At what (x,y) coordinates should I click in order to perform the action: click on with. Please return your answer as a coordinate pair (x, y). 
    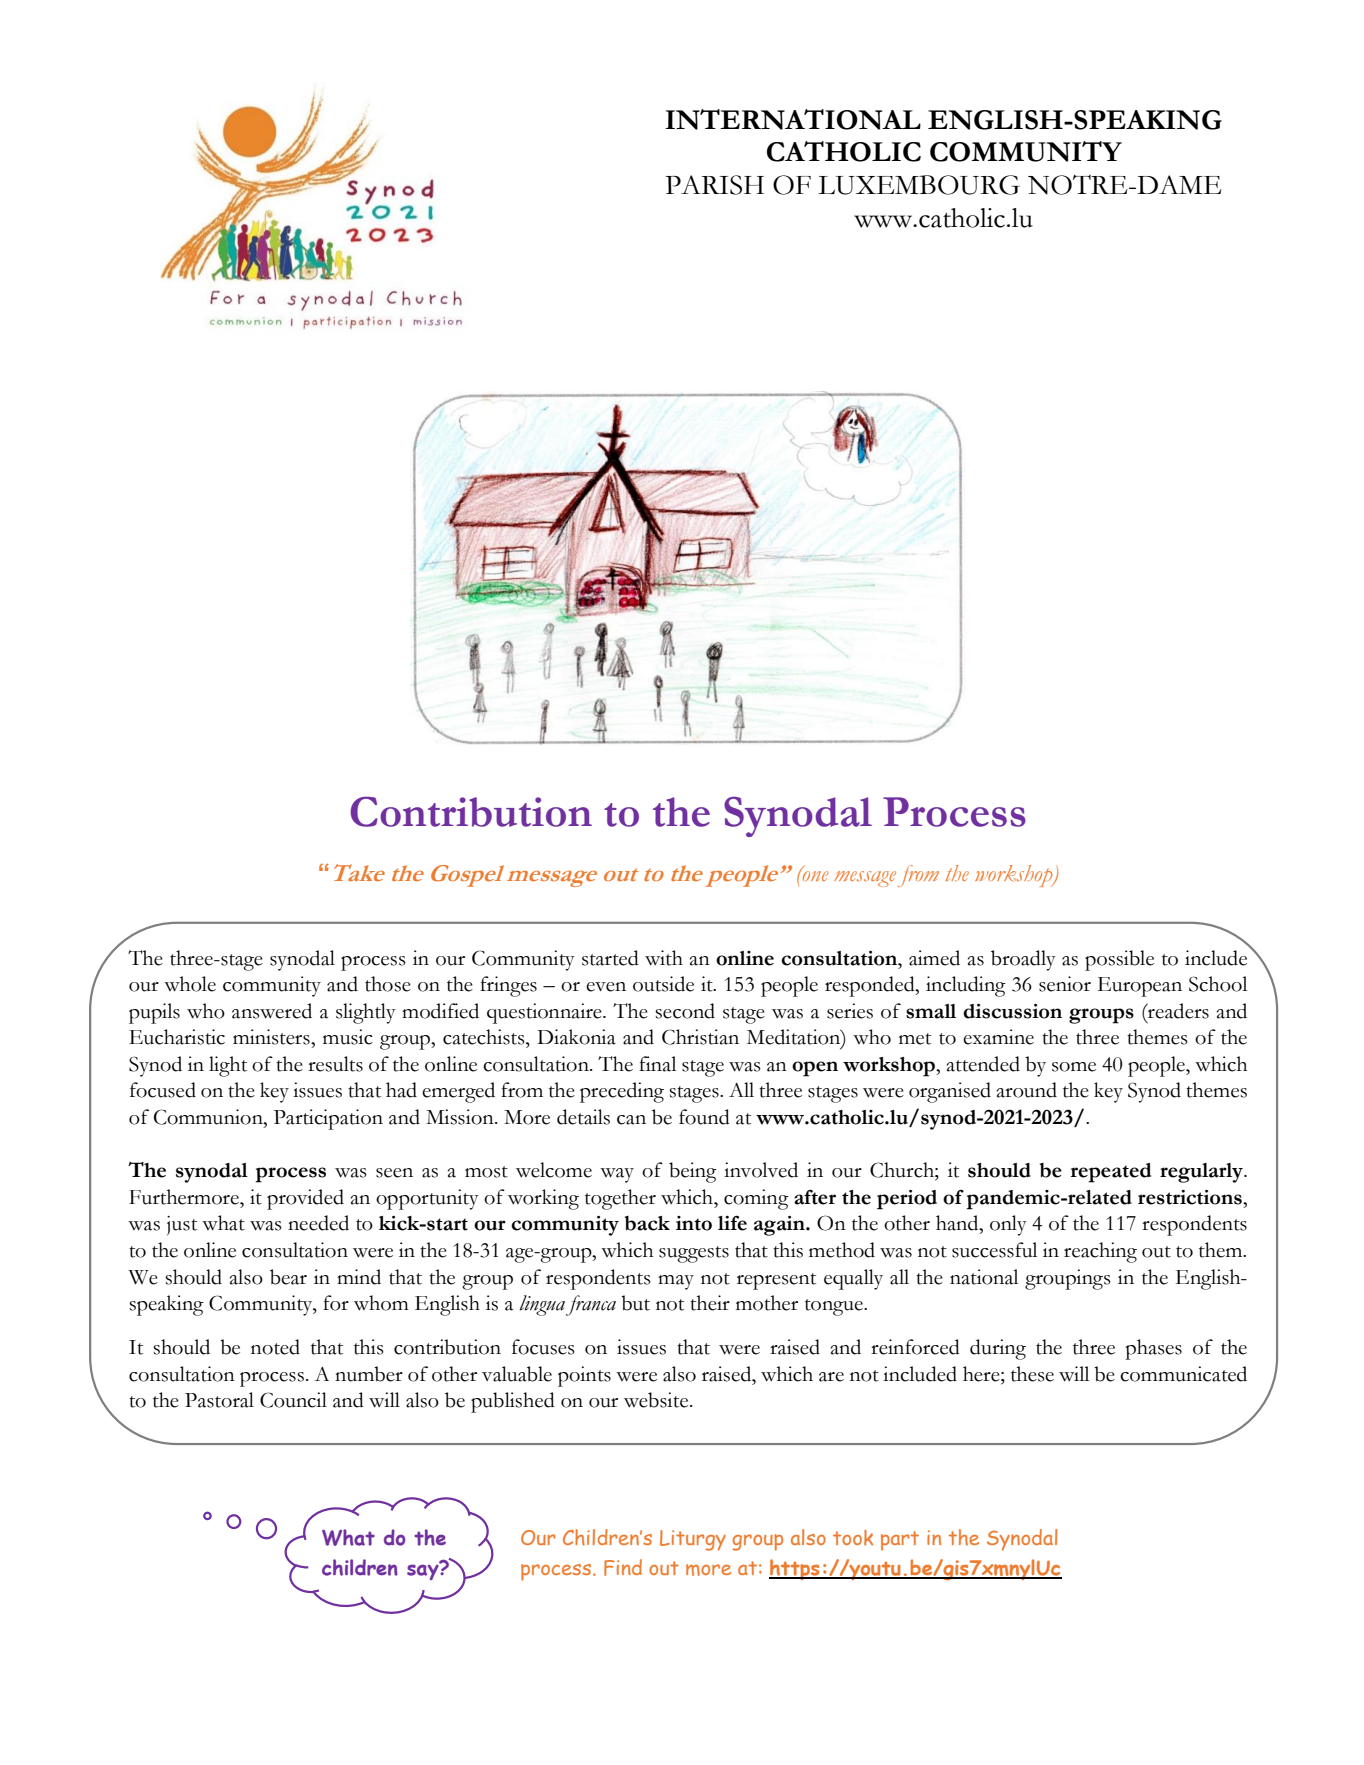
    Looking at the image, I should click on (664, 958).
